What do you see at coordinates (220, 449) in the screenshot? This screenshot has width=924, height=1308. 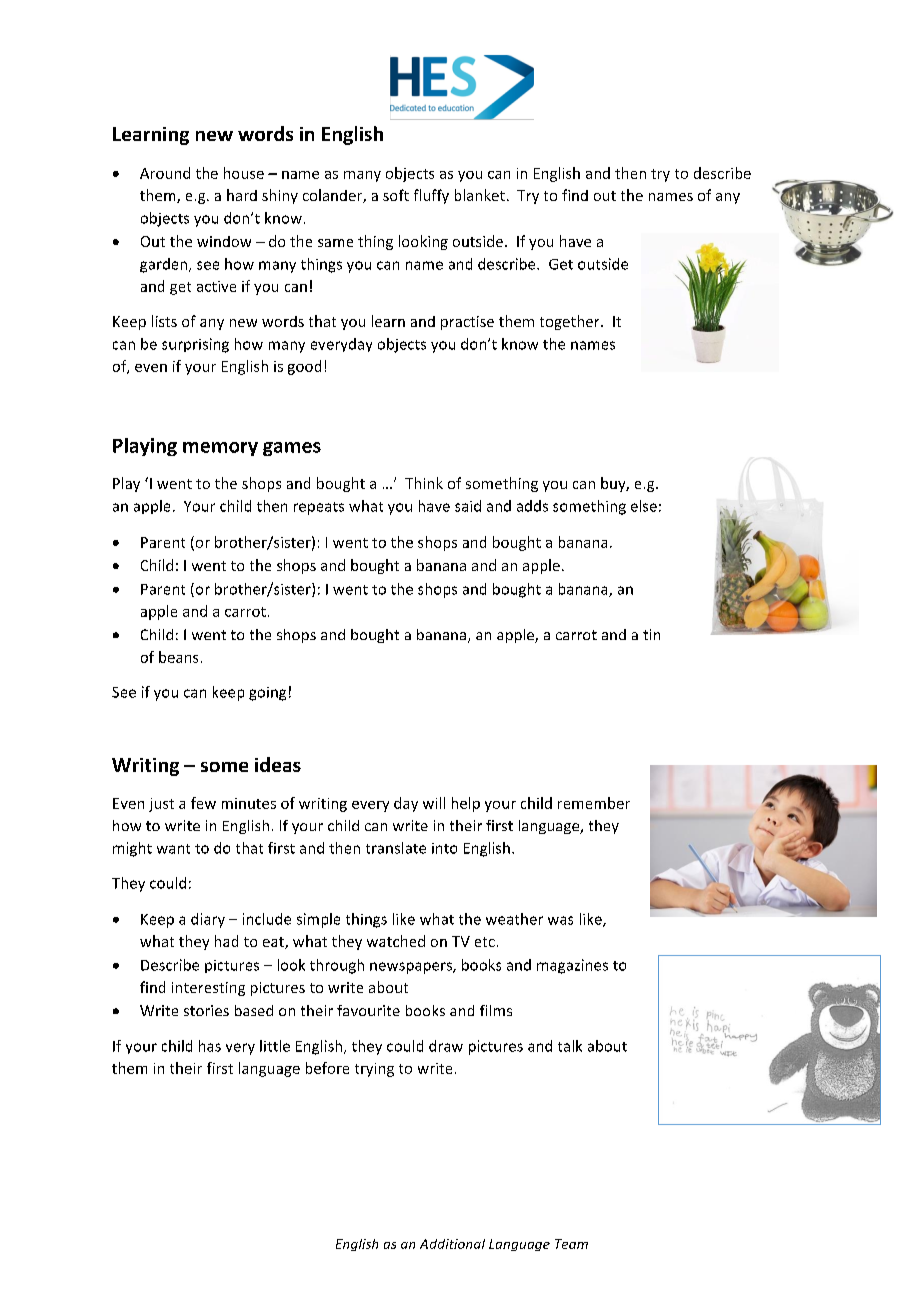 I see `memory` at bounding box center [220, 449].
